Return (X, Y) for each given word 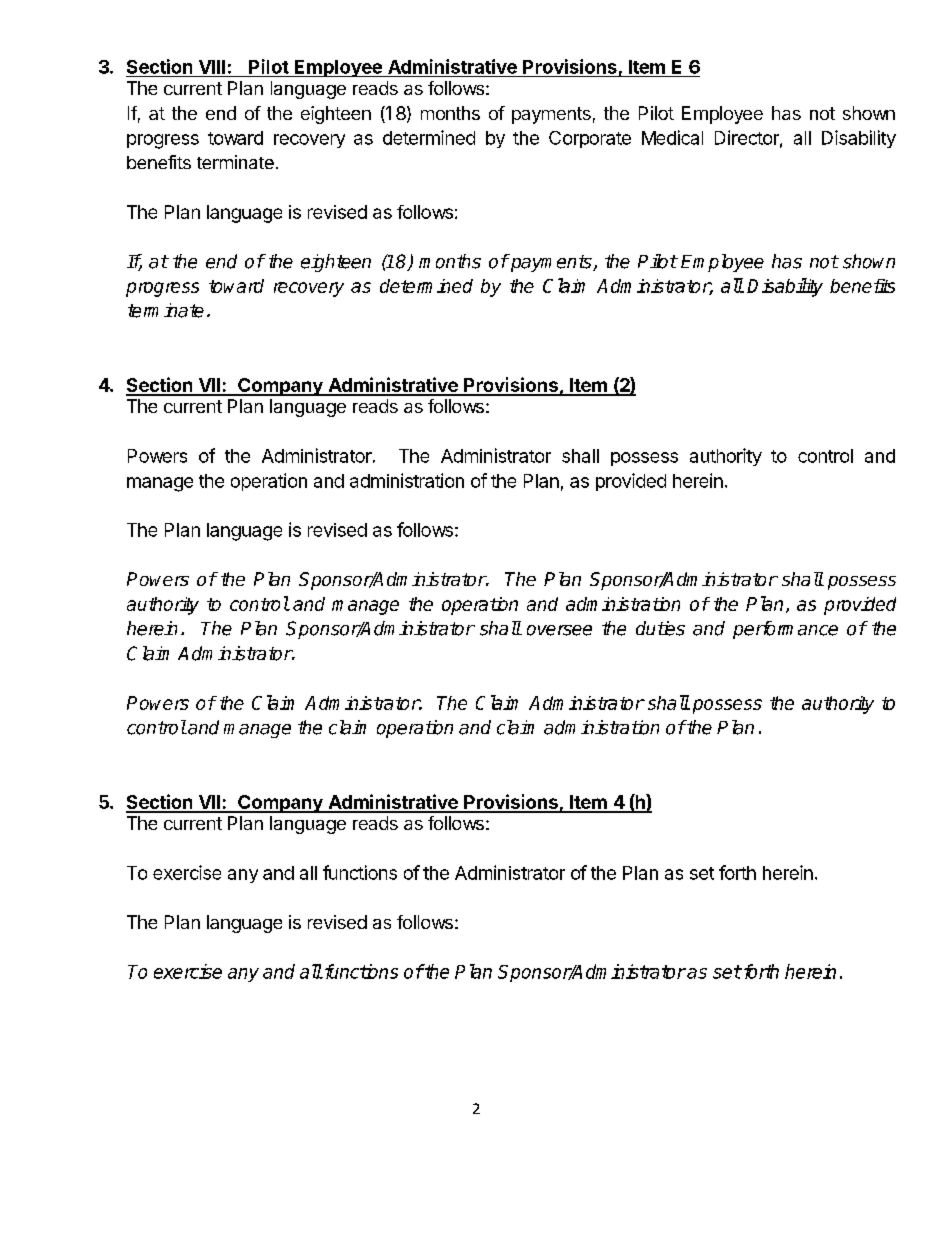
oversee (559, 630)
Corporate (590, 139)
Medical (672, 137)
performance (785, 630)
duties (660, 628)
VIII (212, 67)
